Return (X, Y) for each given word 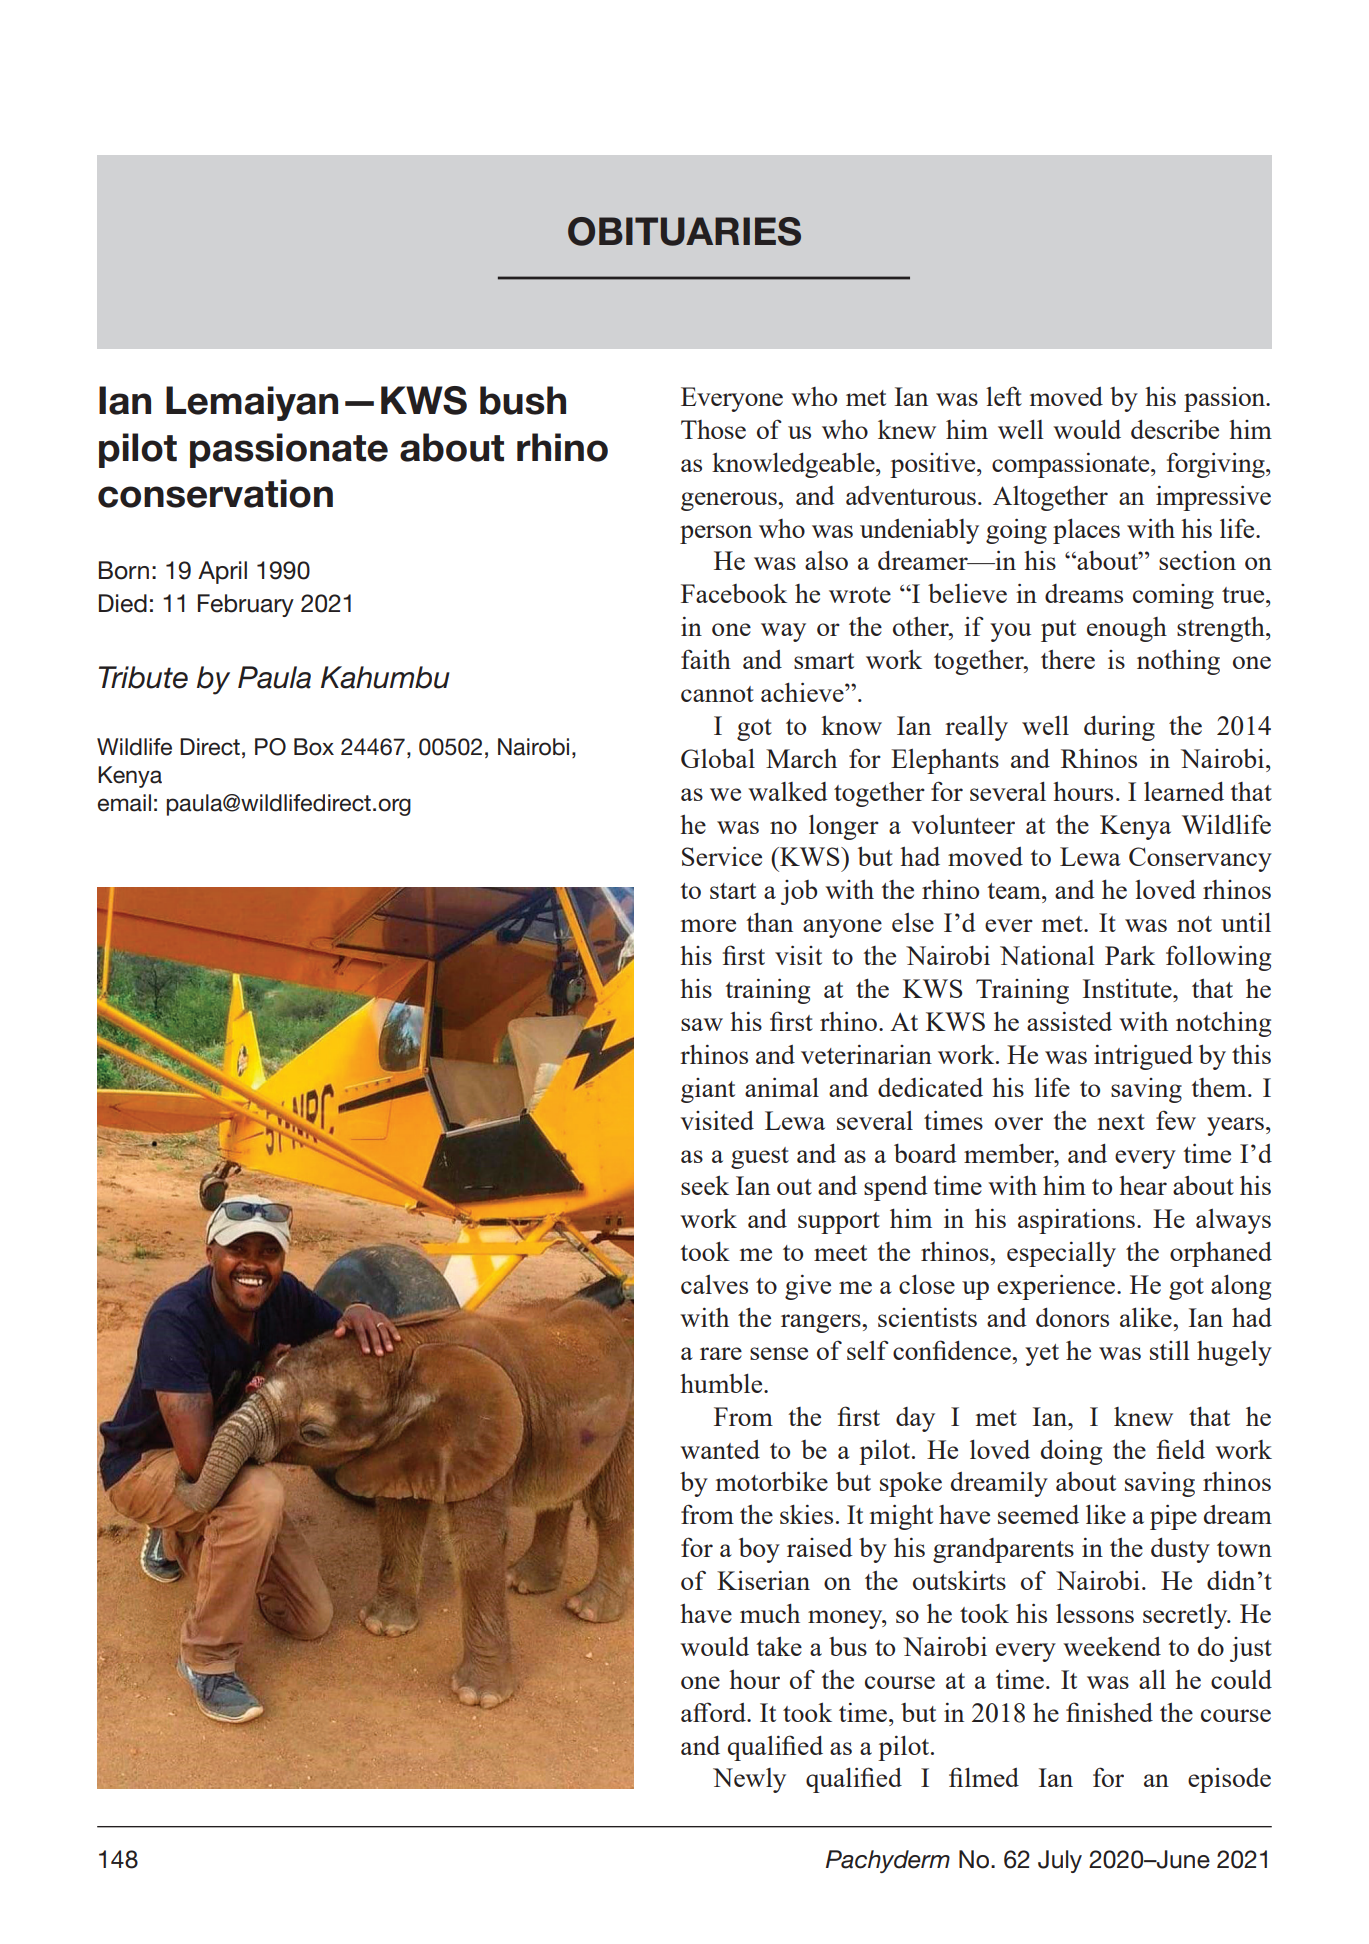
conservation (215, 493)
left (1004, 396)
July (1060, 1861)
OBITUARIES (684, 231)
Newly (749, 1780)
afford (714, 1712)
